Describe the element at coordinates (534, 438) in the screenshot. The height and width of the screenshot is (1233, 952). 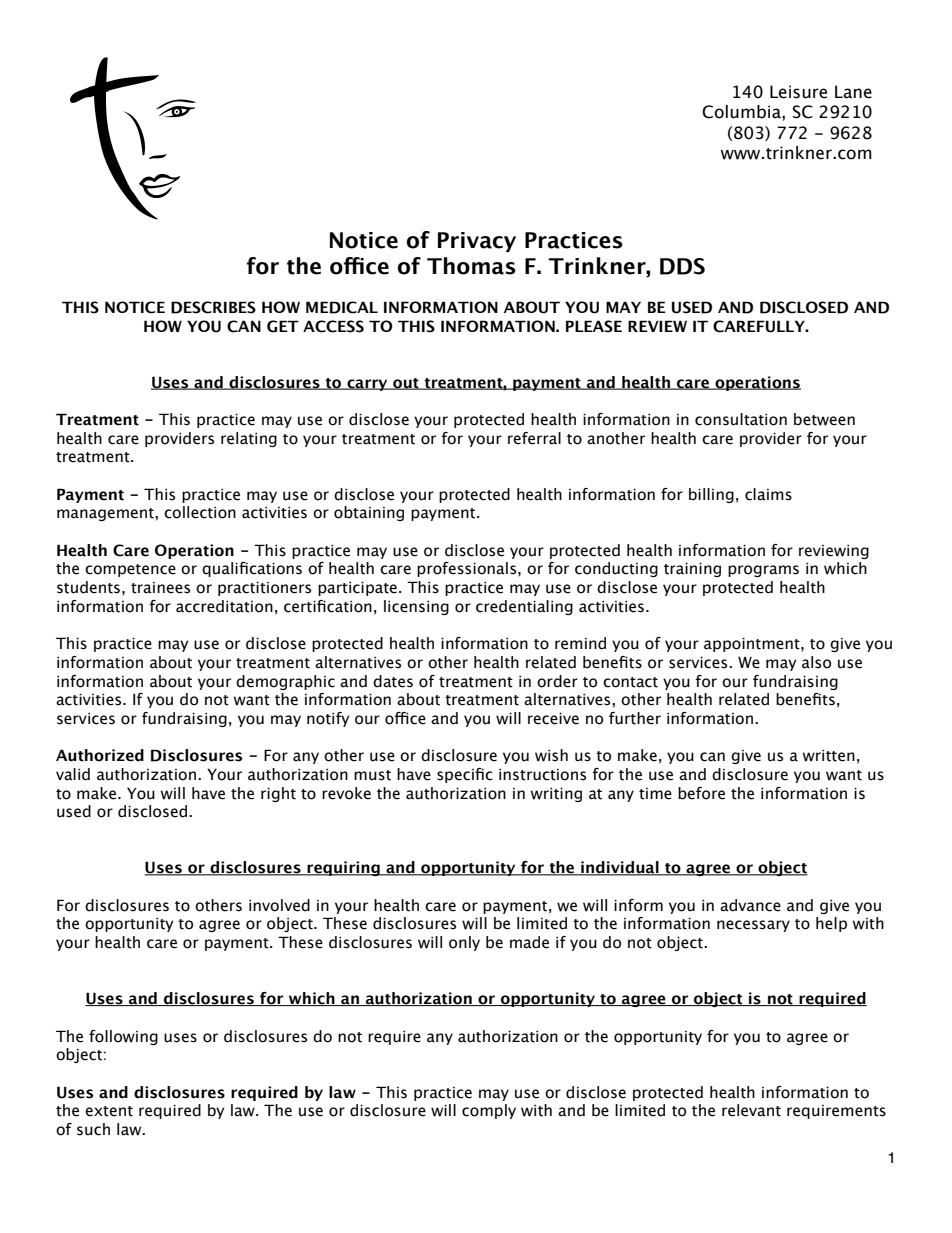
I see `referral` at that location.
